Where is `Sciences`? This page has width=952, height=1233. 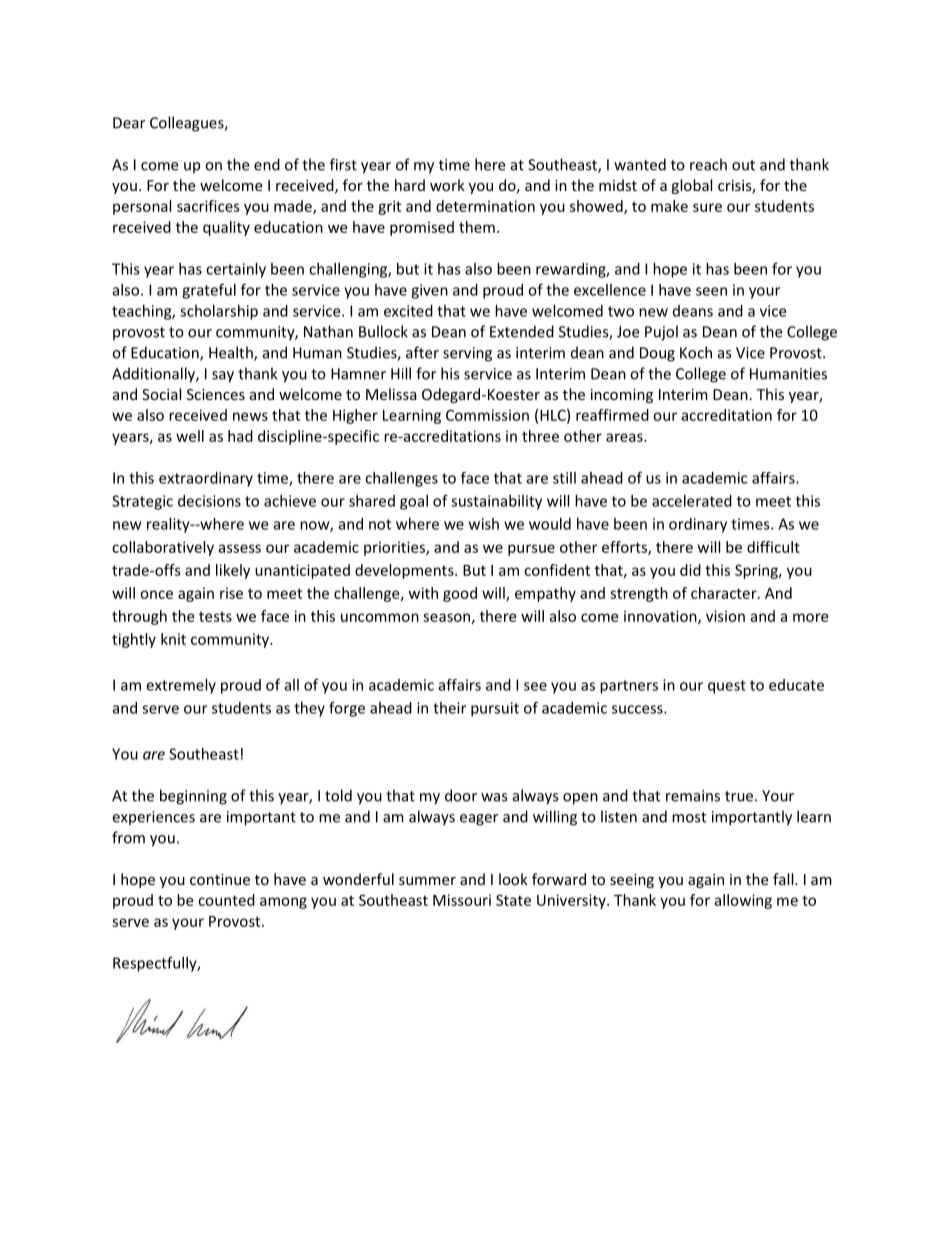 Sciences is located at coordinates (216, 394).
